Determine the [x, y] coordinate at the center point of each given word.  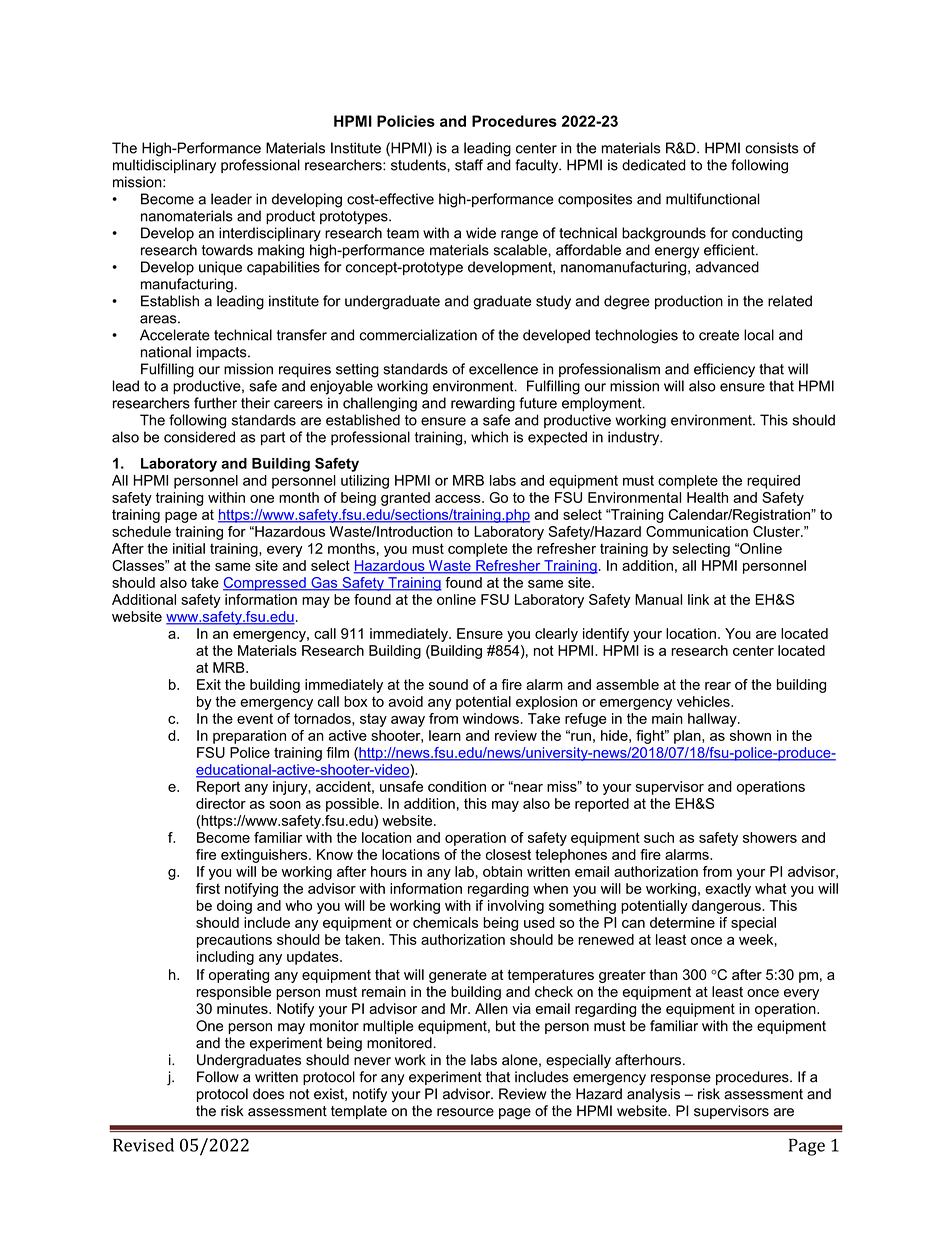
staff [469, 165]
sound [448, 684]
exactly [728, 890]
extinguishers [265, 856]
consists [772, 148]
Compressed [265, 584]
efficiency [724, 370]
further [215, 403]
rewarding [483, 404]
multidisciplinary [164, 166]
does [268, 1094]
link [698, 599]
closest [508, 854]
